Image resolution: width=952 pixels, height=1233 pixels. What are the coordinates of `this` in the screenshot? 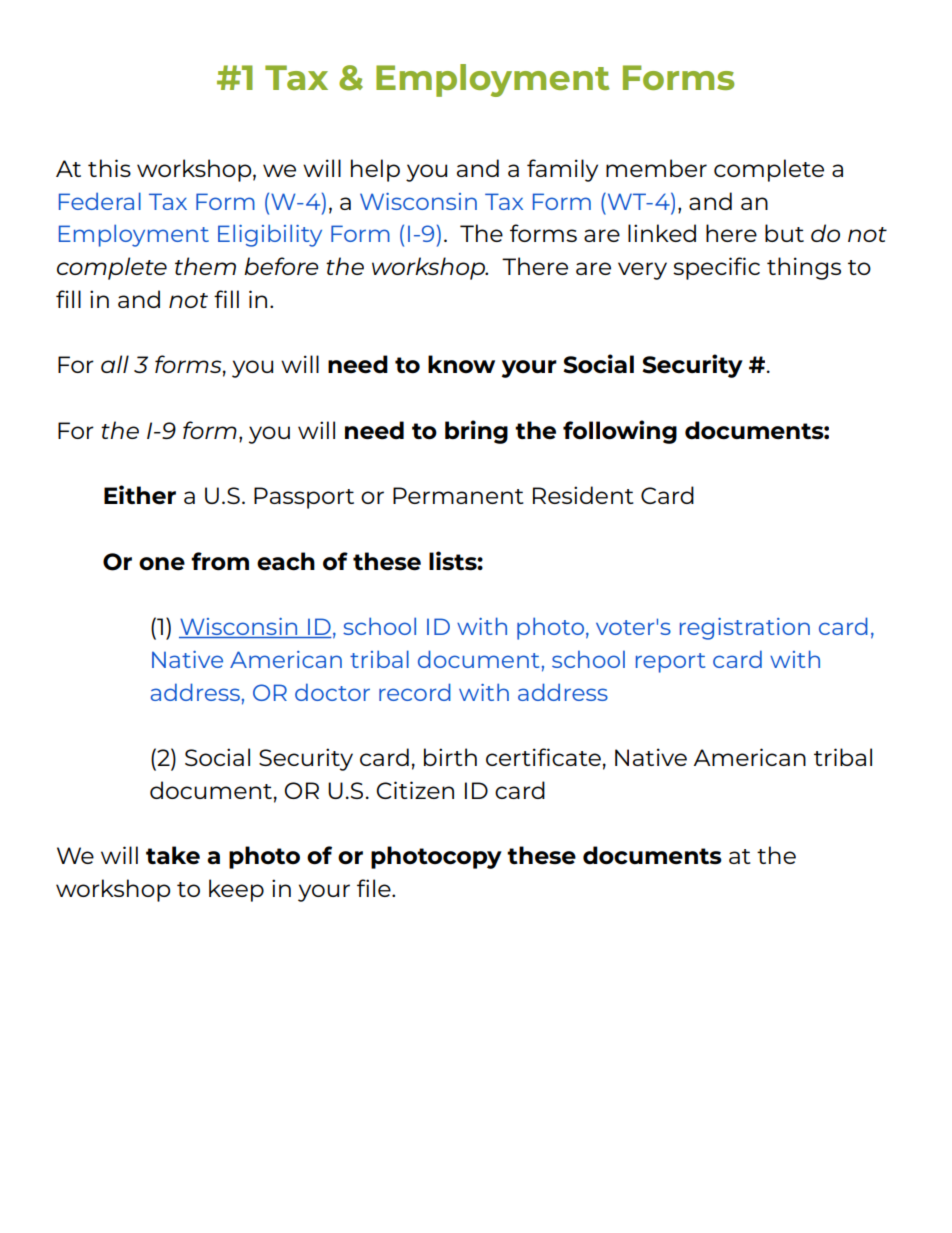 It's located at (109, 168).
